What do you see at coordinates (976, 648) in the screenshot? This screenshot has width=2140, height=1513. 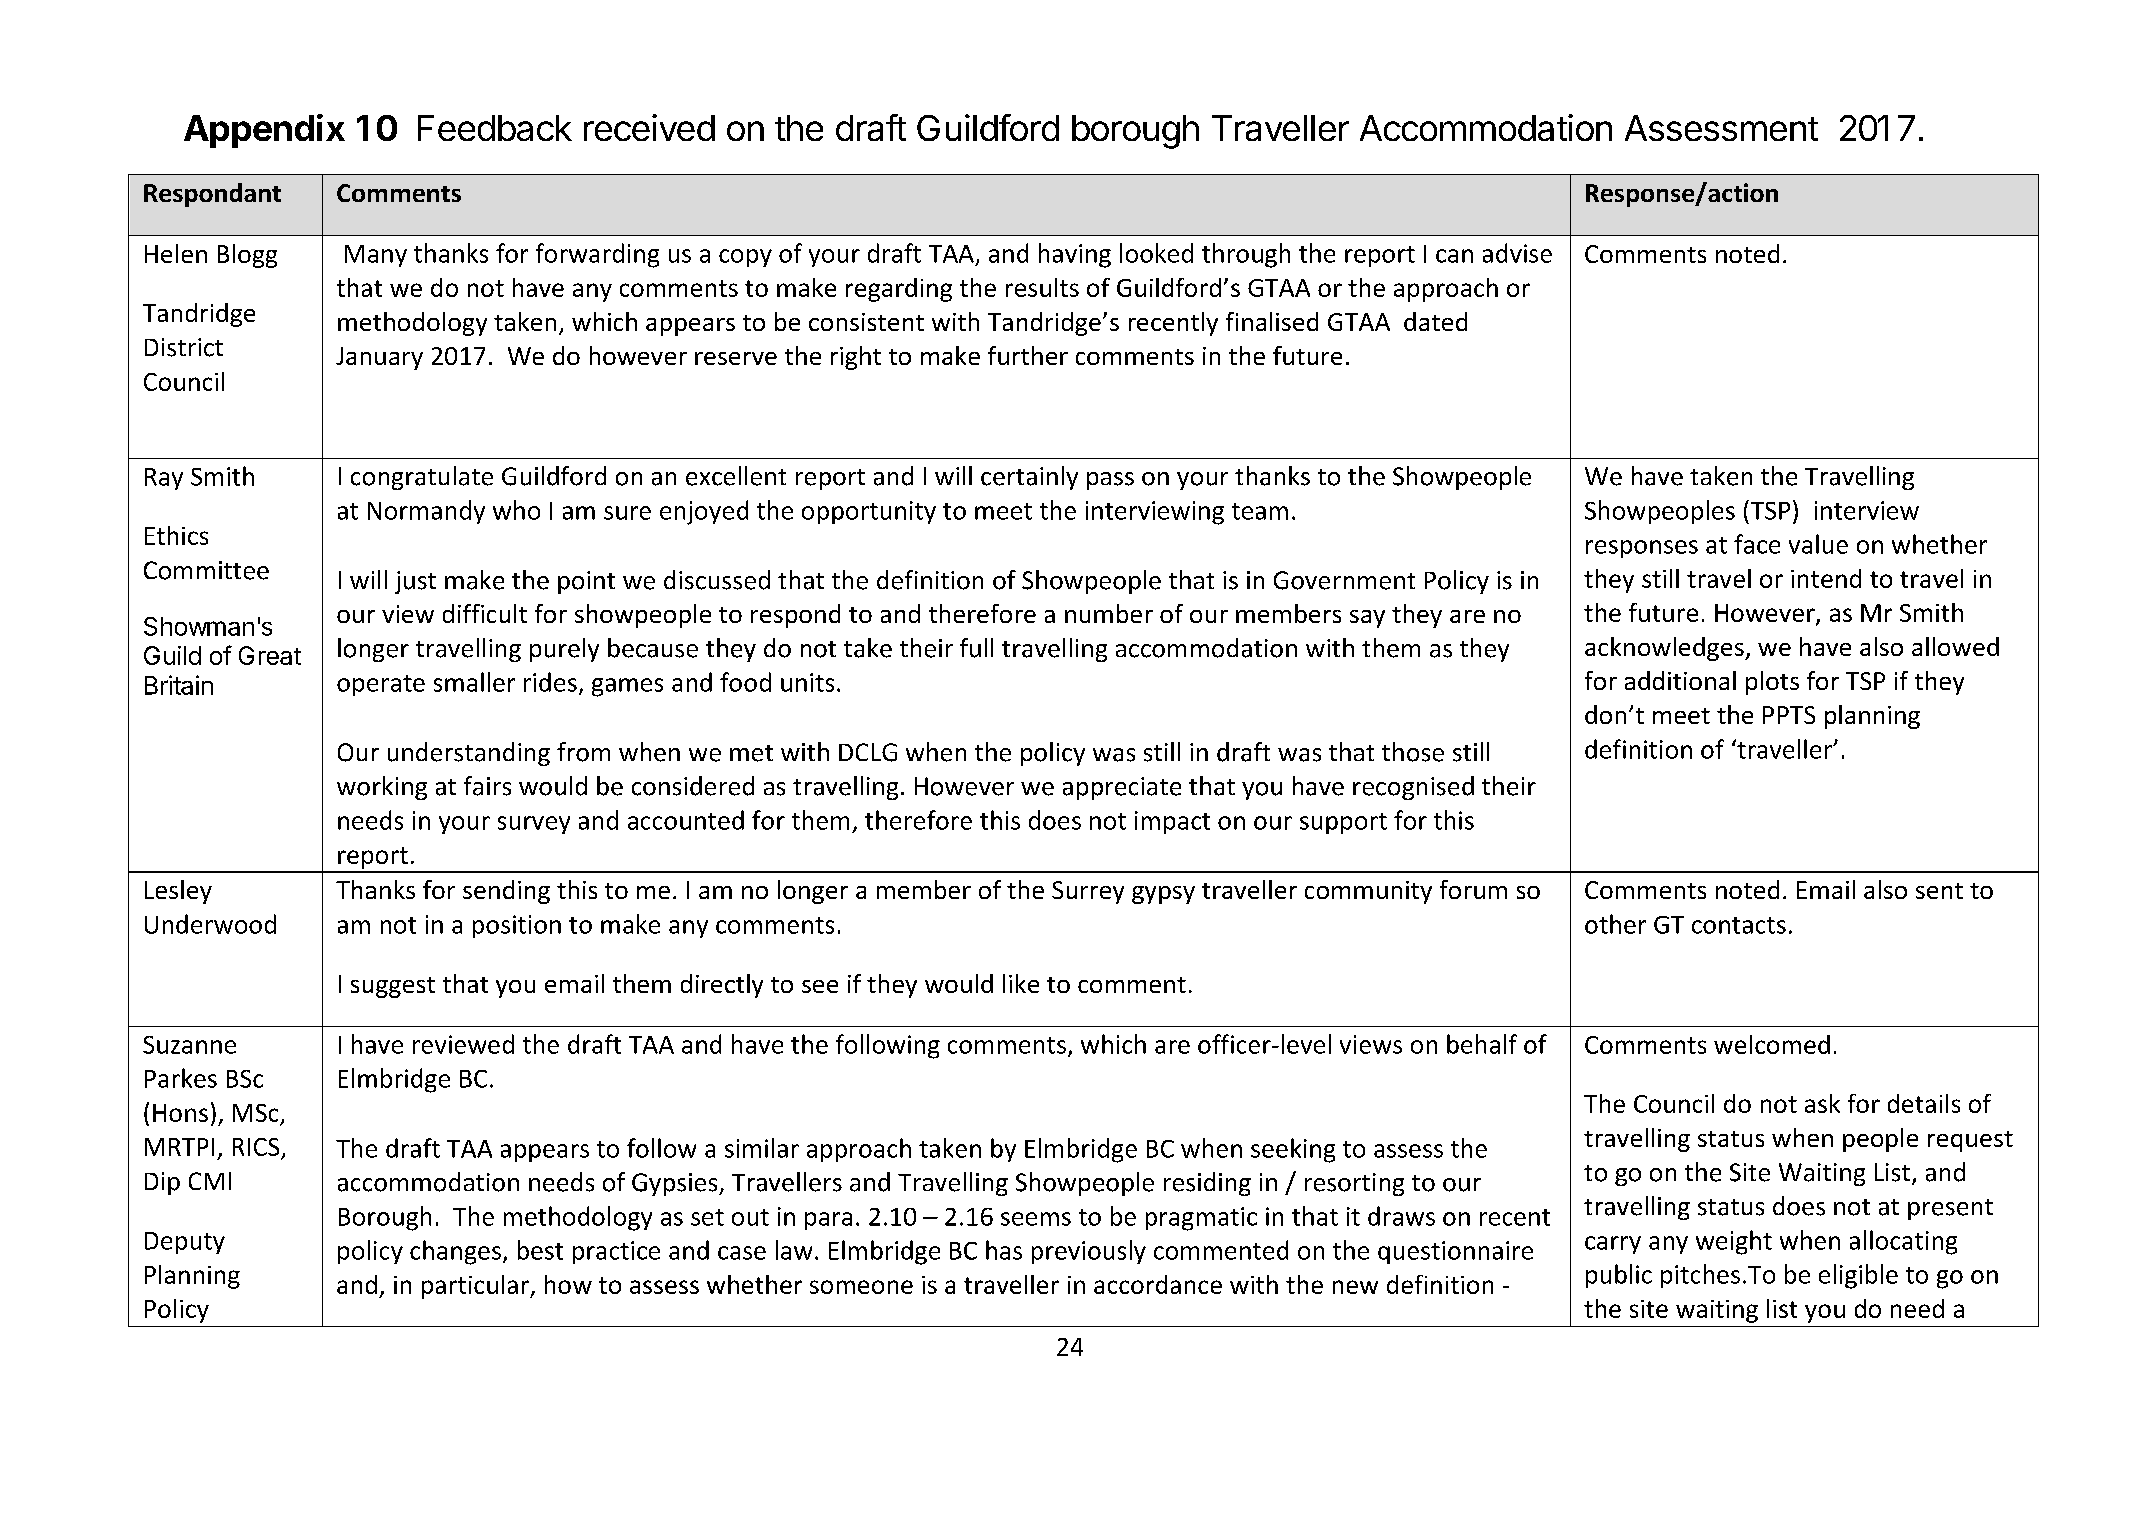 I see `full` at bounding box center [976, 648].
